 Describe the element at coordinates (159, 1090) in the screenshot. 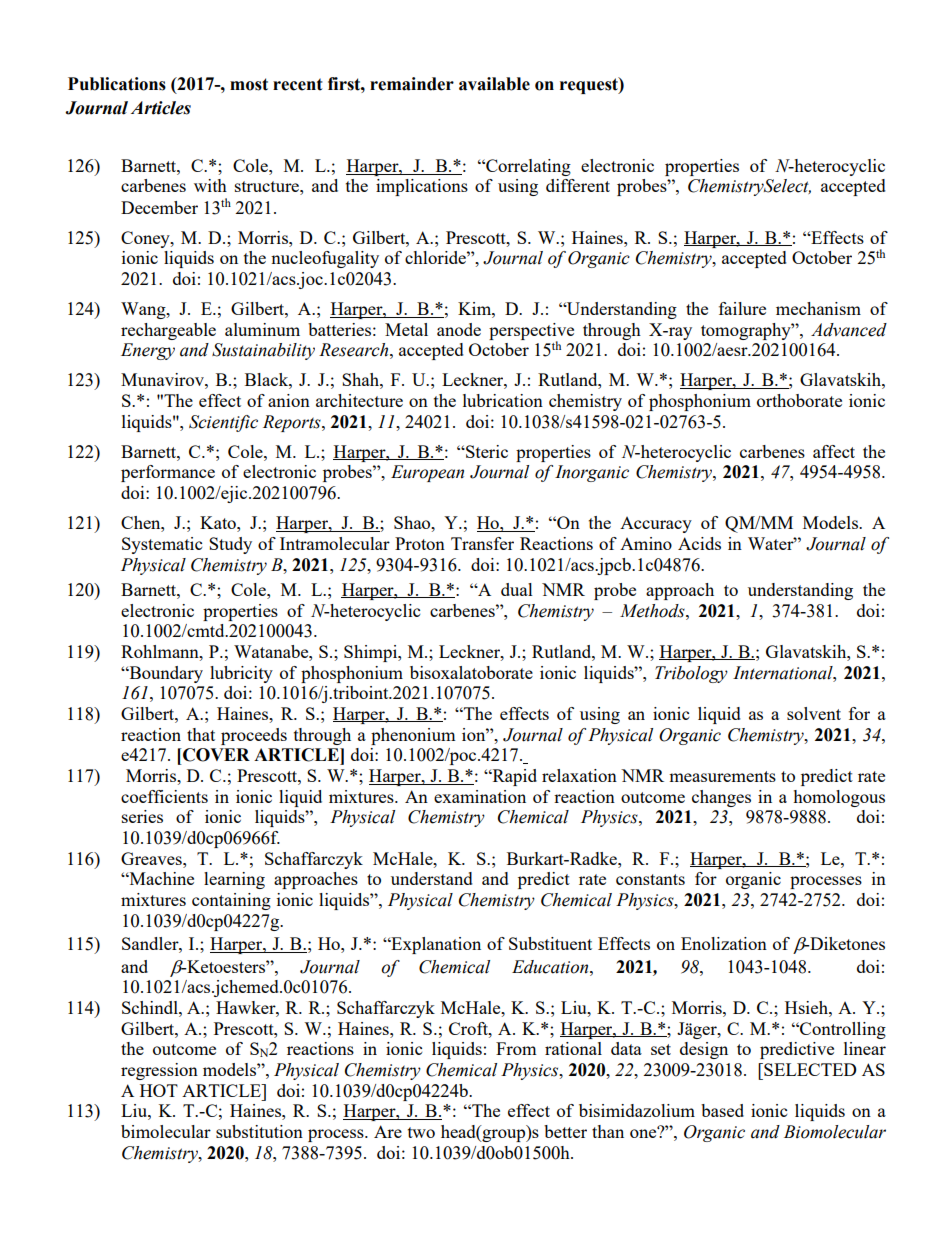

I see `HOT` at that location.
